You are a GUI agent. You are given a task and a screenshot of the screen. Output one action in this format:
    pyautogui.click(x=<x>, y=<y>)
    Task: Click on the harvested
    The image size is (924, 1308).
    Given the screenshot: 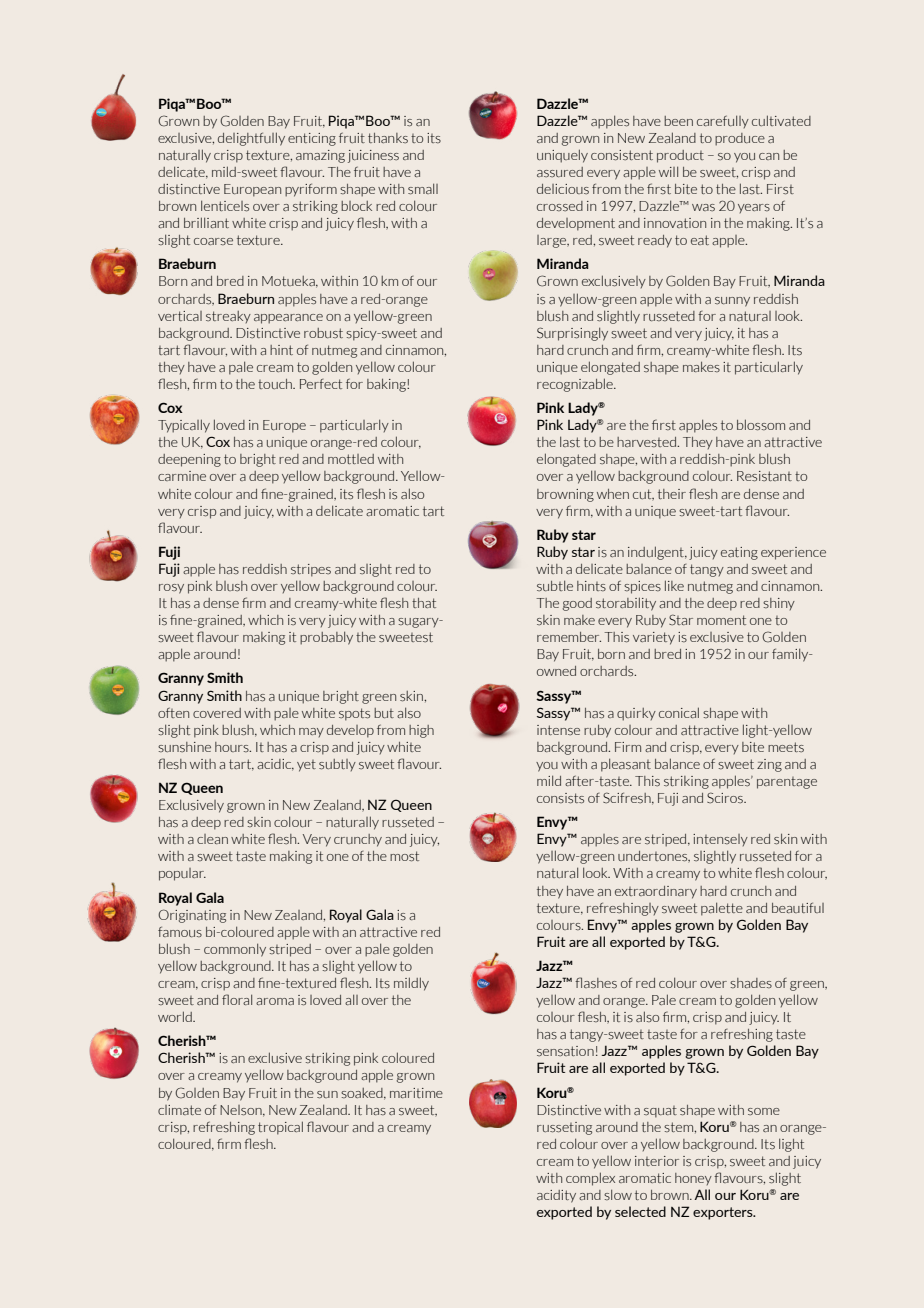 What is the action you would take?
    pyautogui.click(x=648, y=442)
